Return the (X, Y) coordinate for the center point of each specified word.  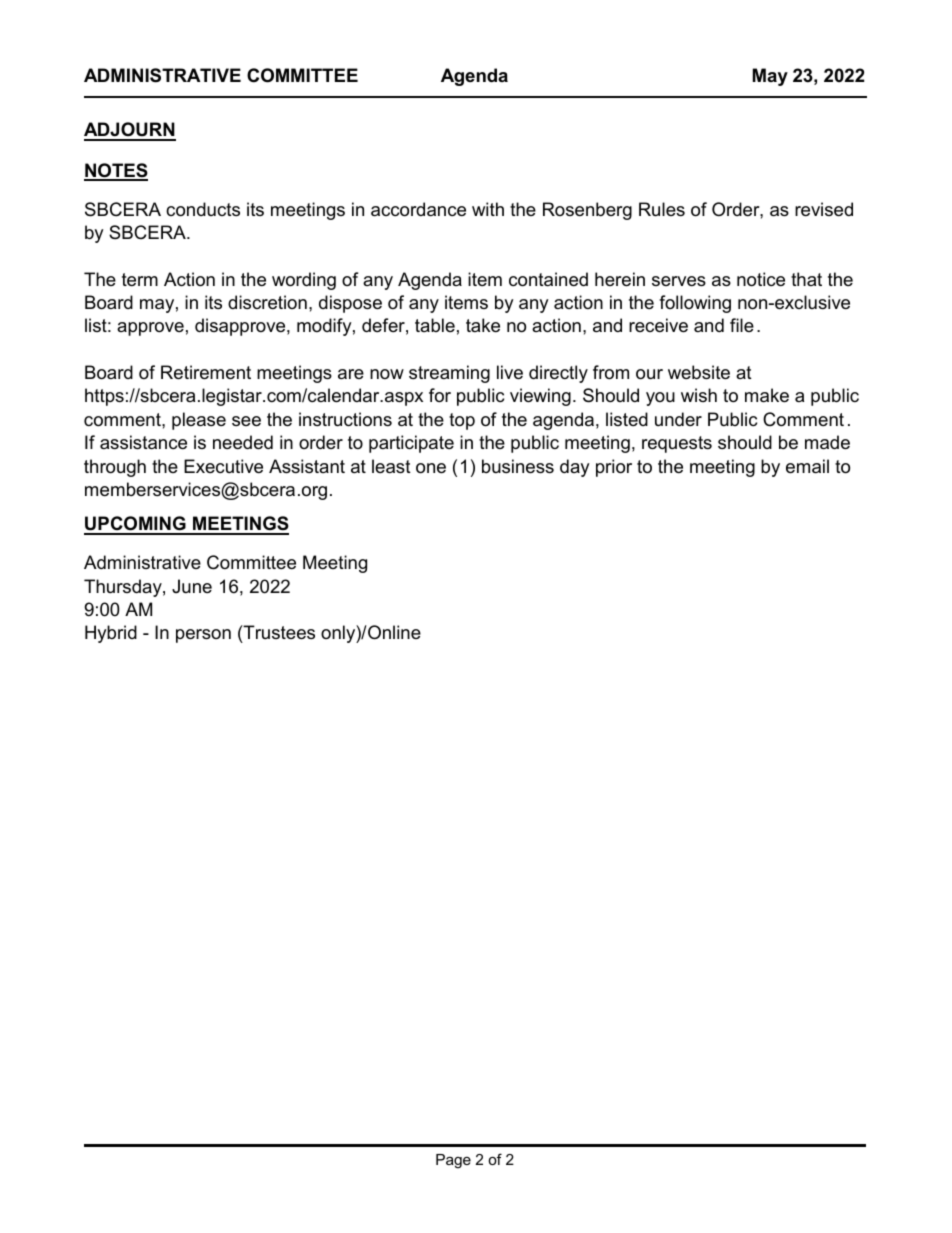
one (431, 468)
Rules (662, 209)
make (767, 395)
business (518, 466)
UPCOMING (136, 525)
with (488, 209)
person (203, 636)
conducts (203, 209)
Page (453, 1161)
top (462, 421)
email (807, 466)
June (192, 586)
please (199, 421)
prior (614, 468)
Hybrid (111, 634)
